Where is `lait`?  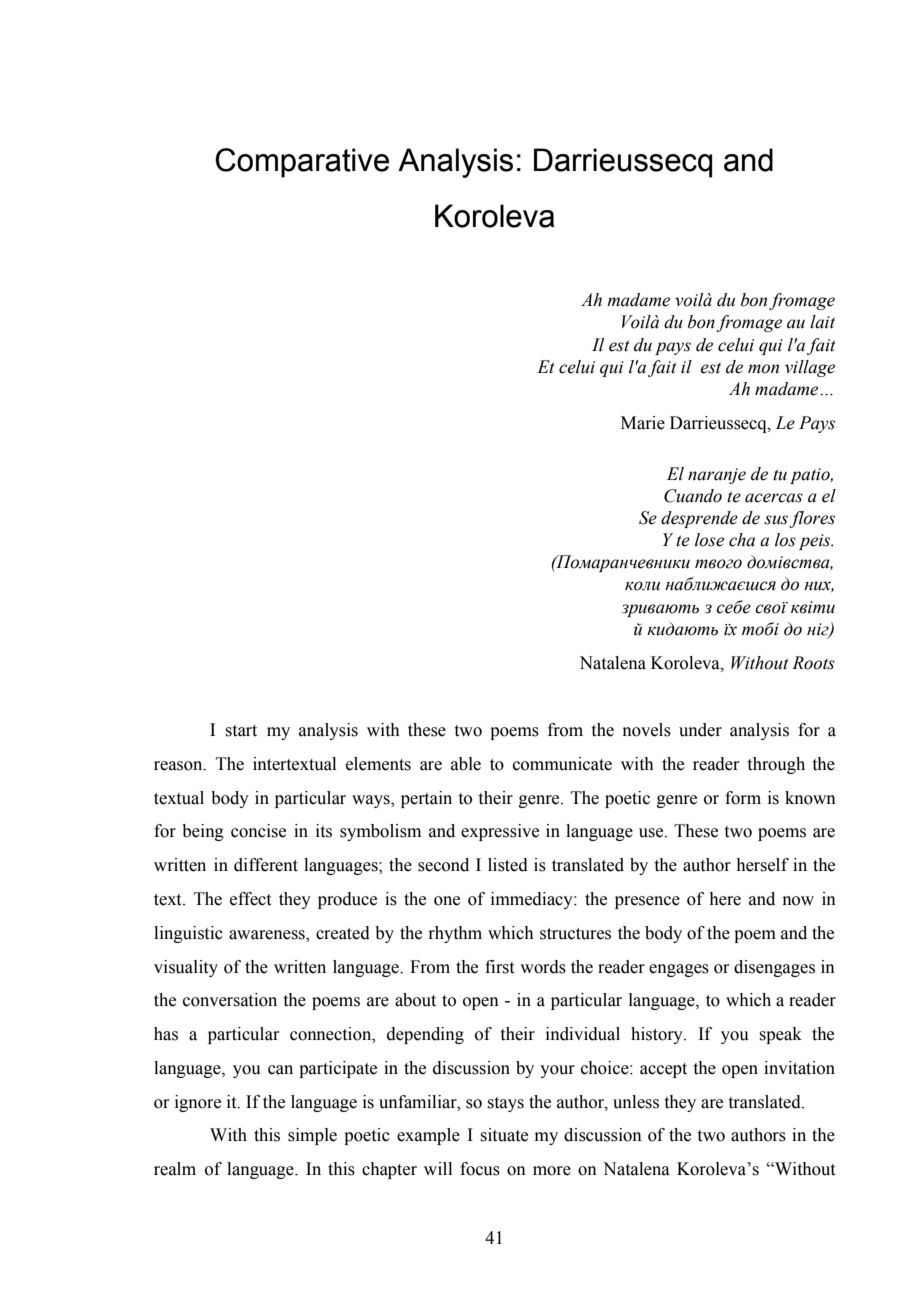
lait is located at coordinates (822, 322).
